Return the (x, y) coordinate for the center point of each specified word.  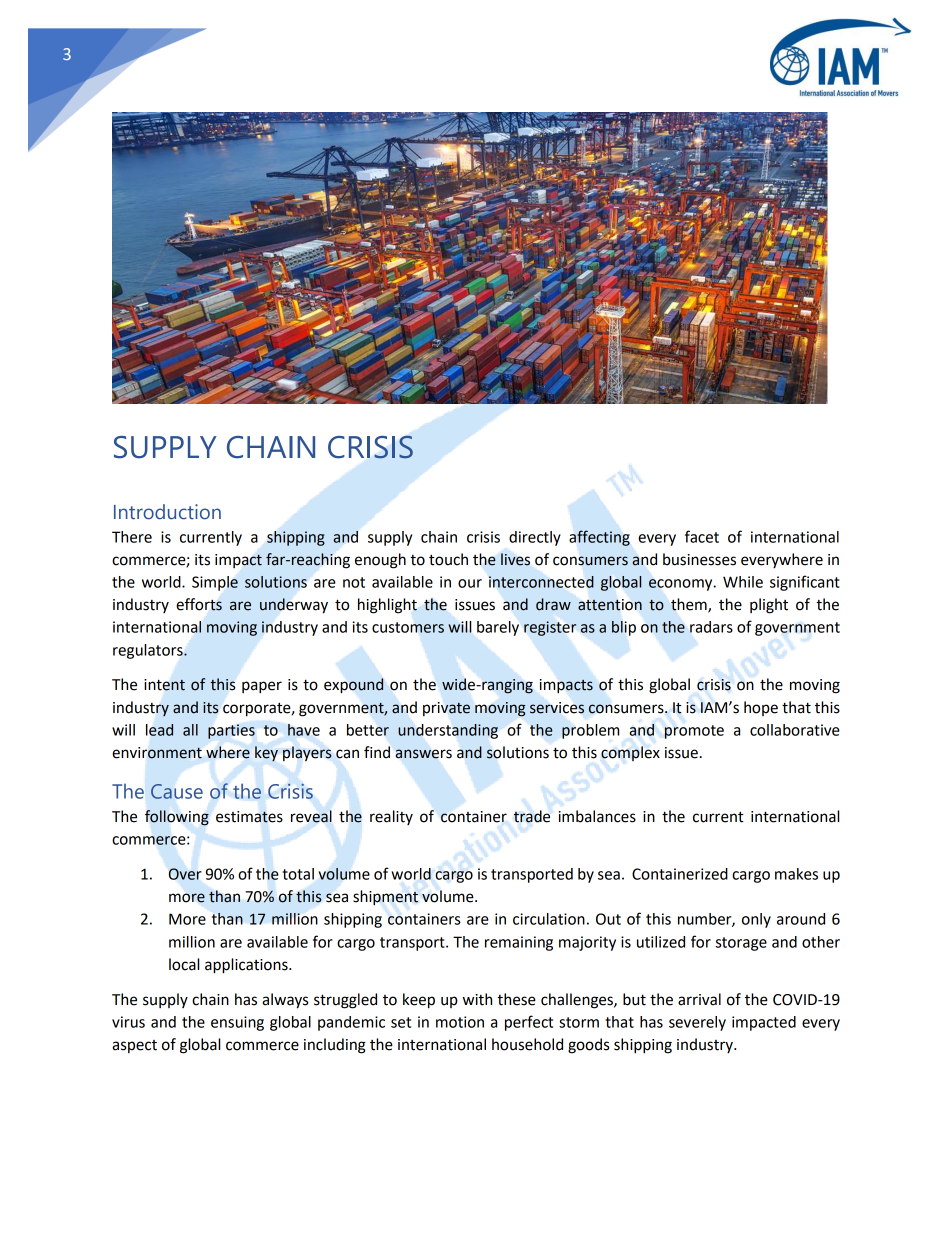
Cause (177, 791)
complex (630, 753)
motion (460, 1022)
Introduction (167, 512)
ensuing (237, 1023)
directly (535, 538)
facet (702, 536)
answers (424, 754)
